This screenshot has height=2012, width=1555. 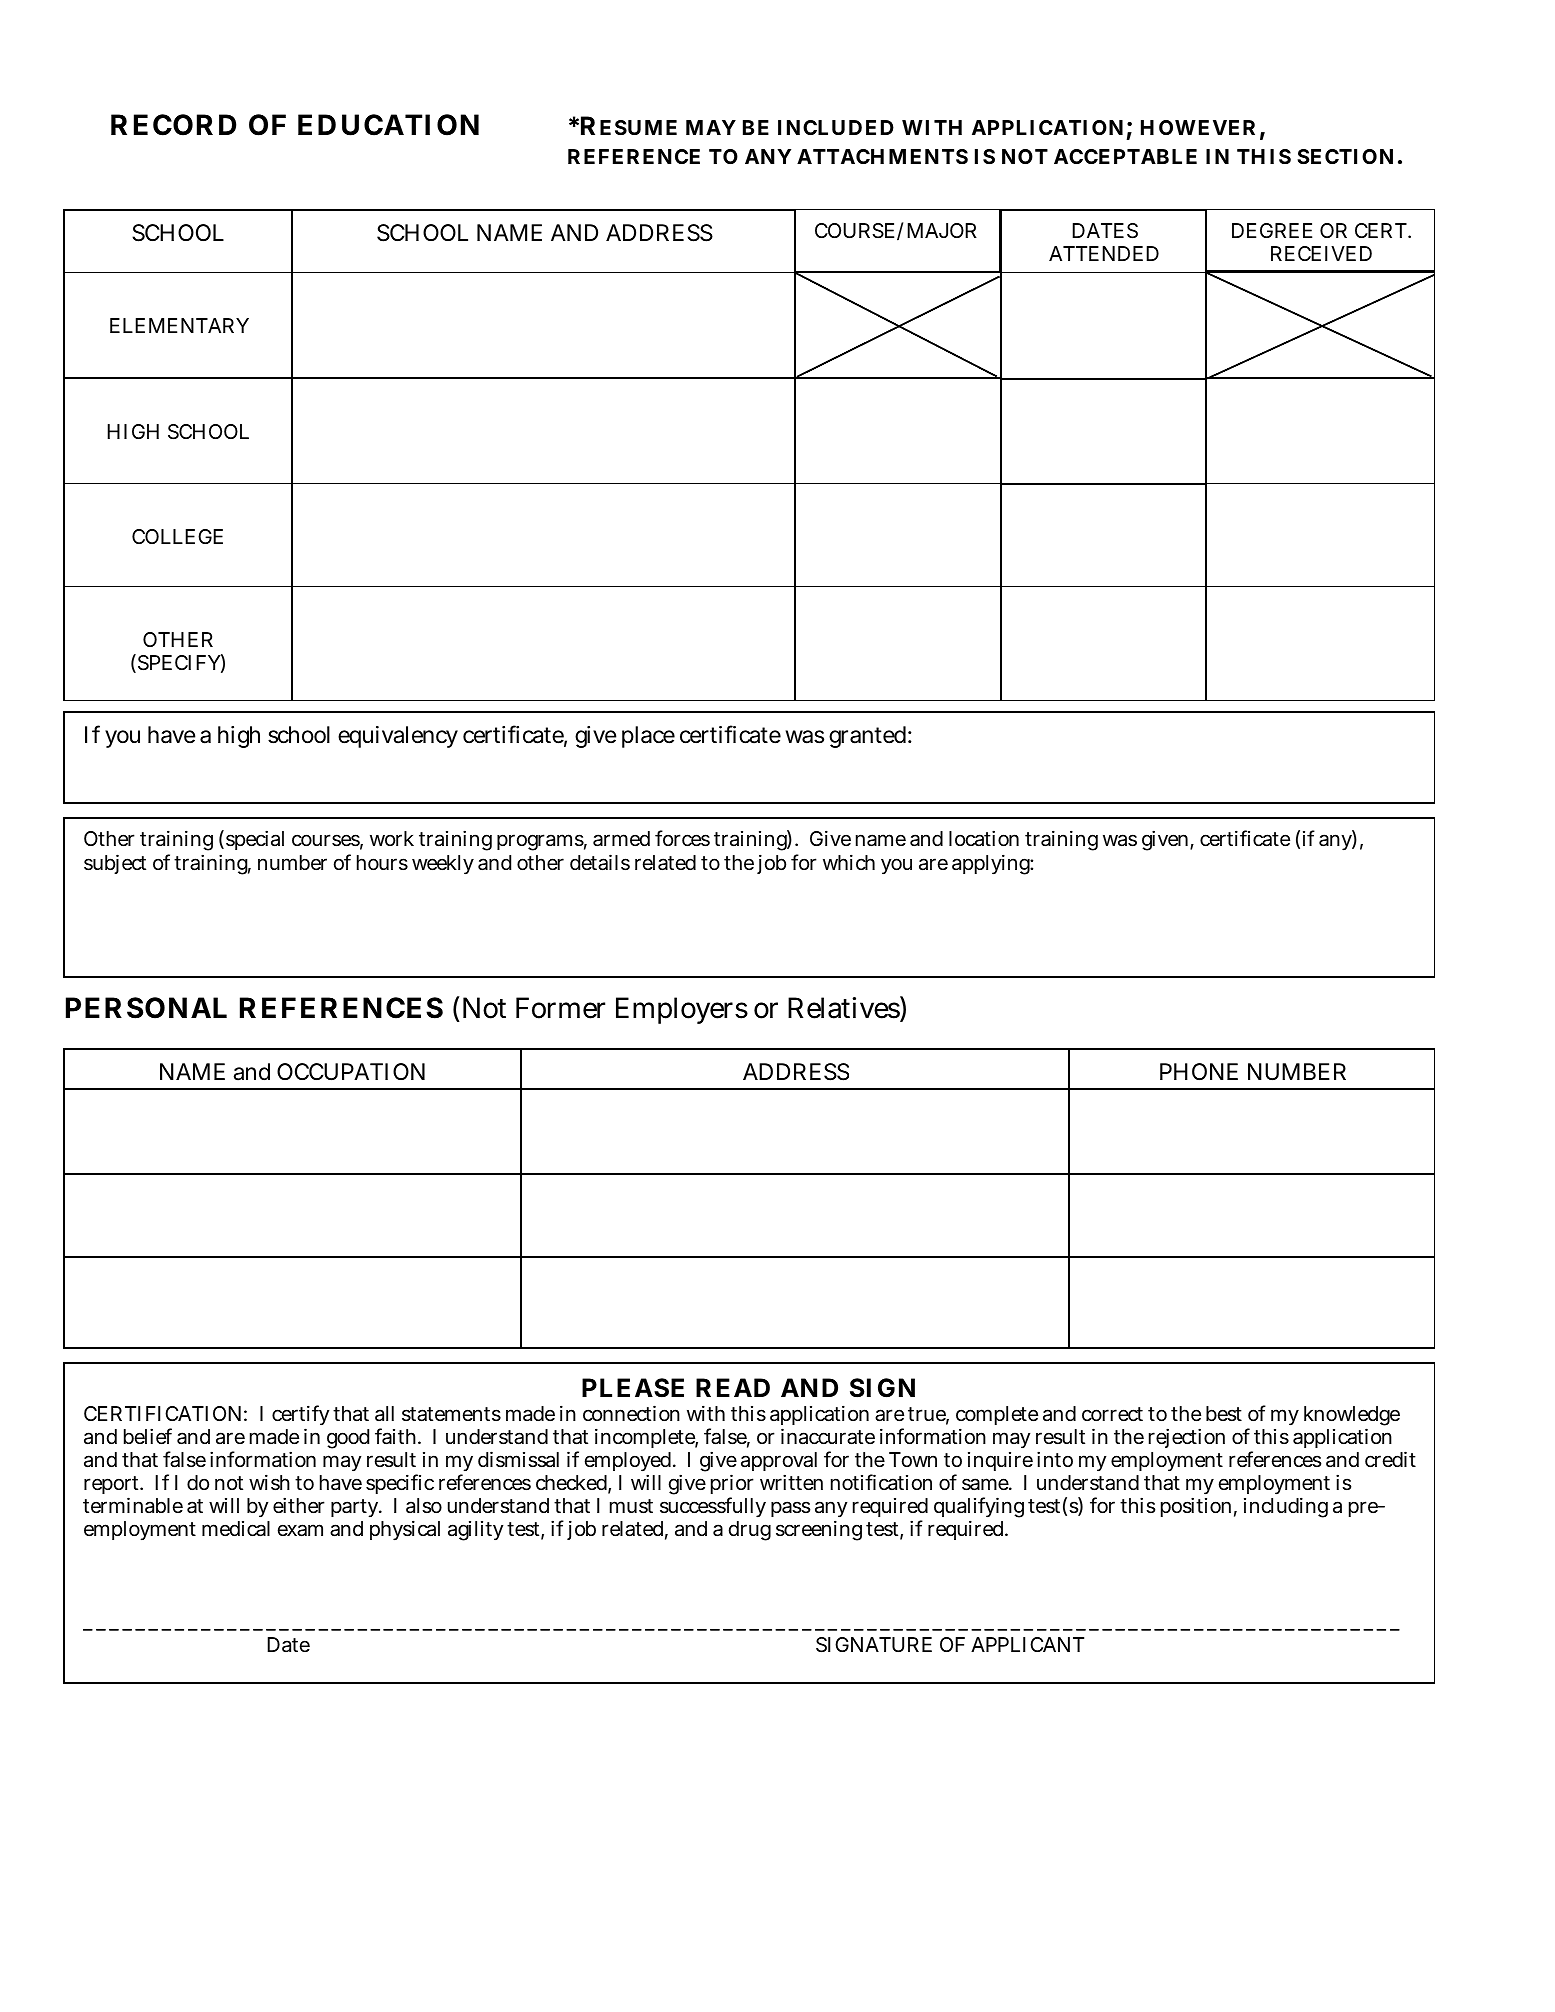 What do you see at coordinates (253, 840) in the screenshot?
I see `special` at bounding box center [253, 840].
